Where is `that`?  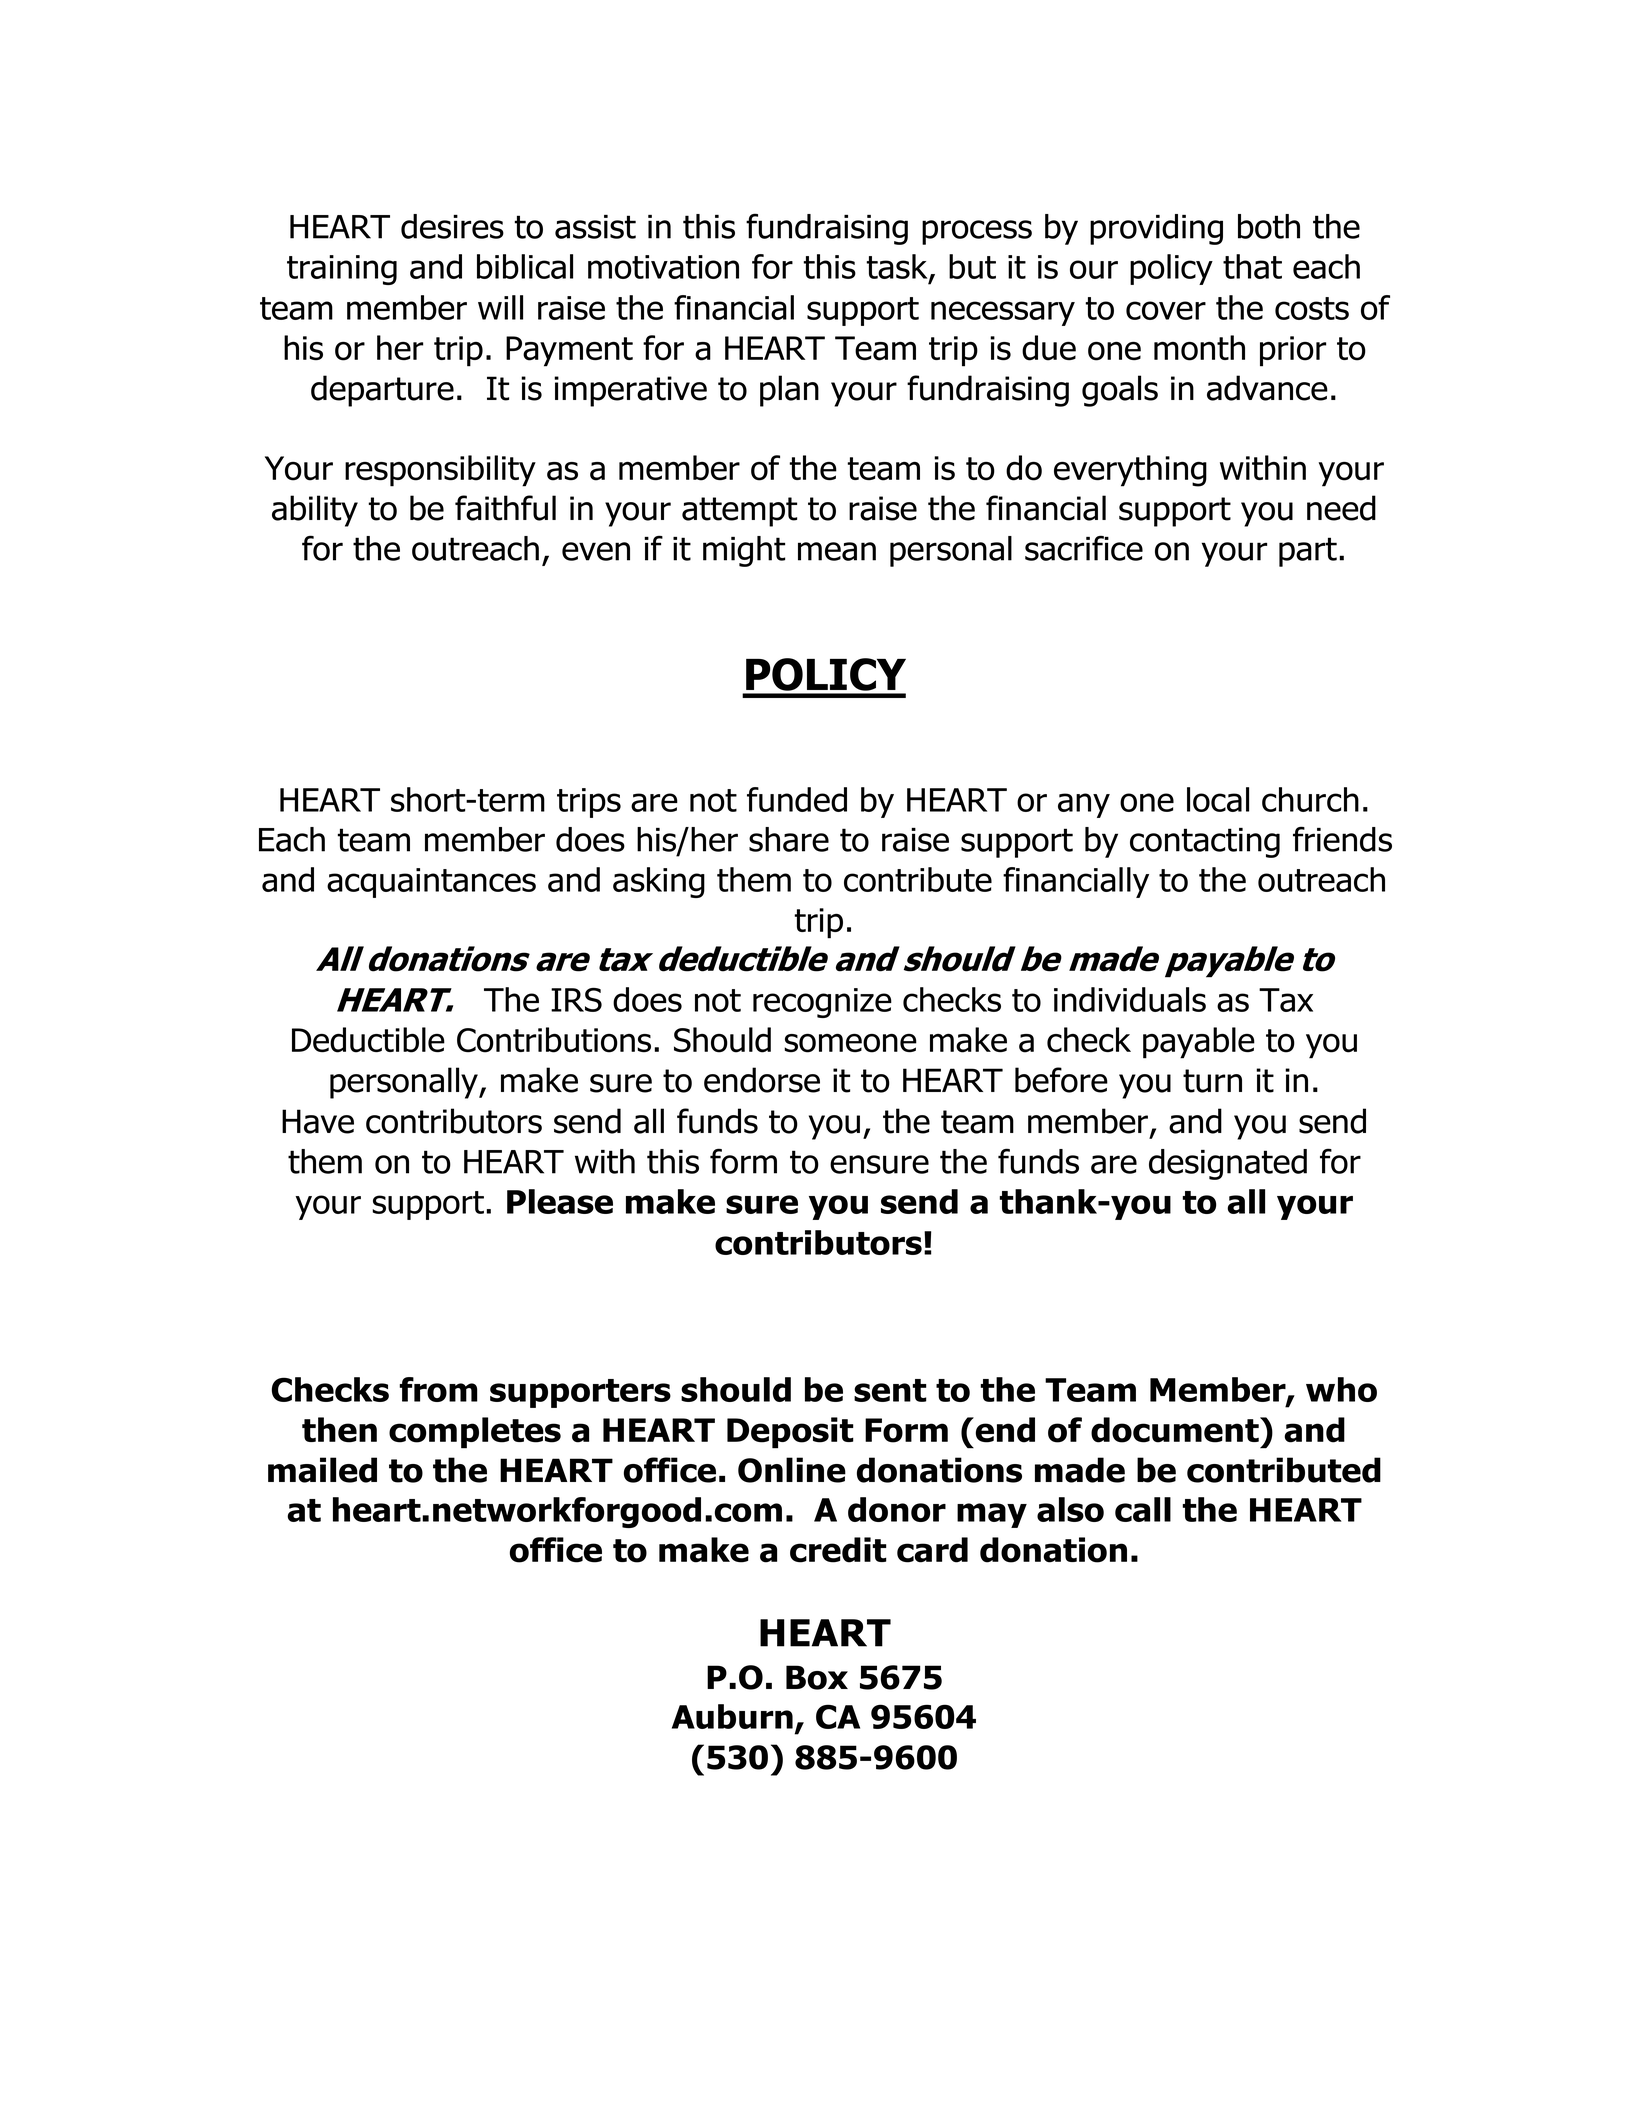
that is located at coordinates (1252, 266).
